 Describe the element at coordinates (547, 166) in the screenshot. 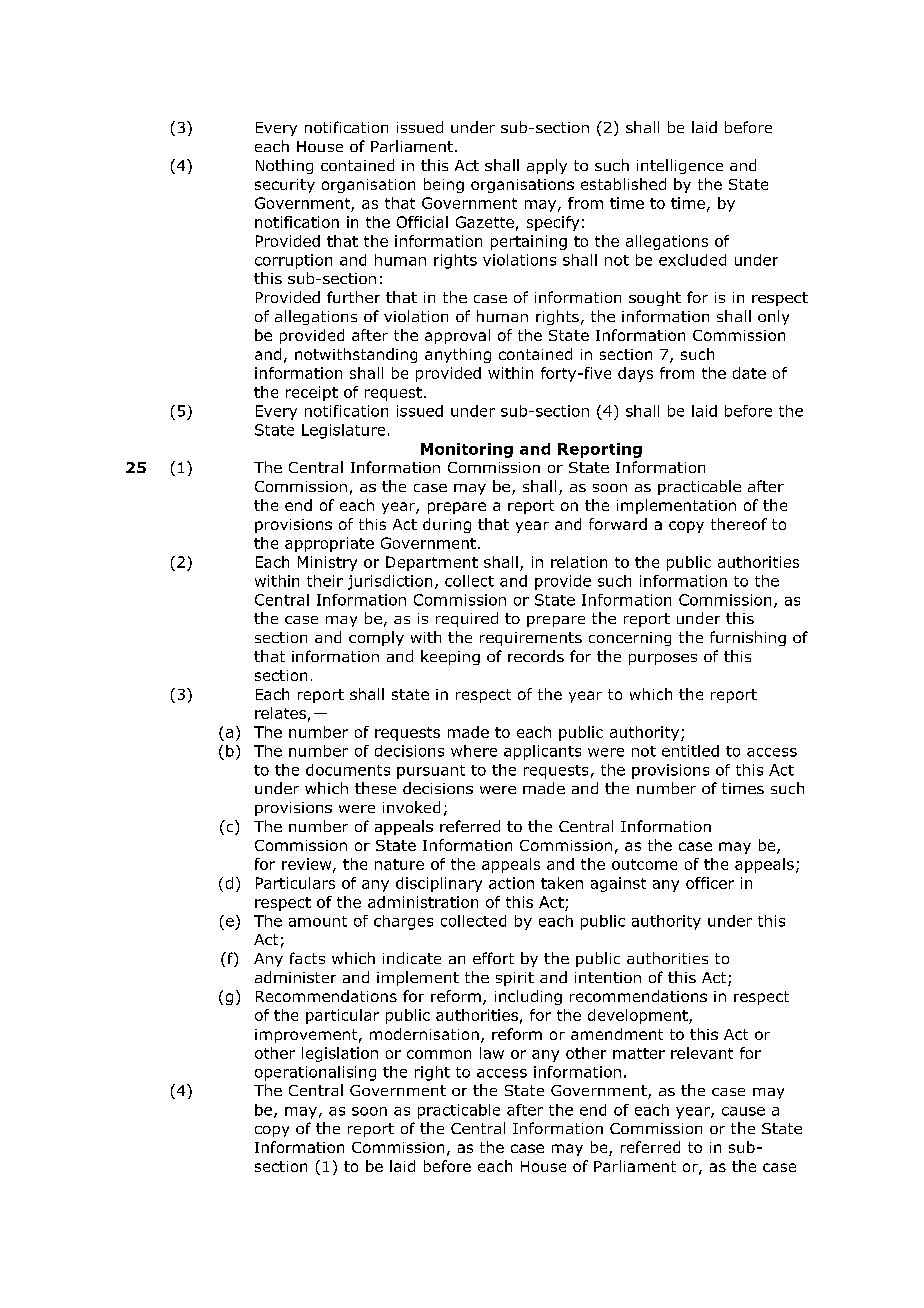

I see `apply` at that location.
